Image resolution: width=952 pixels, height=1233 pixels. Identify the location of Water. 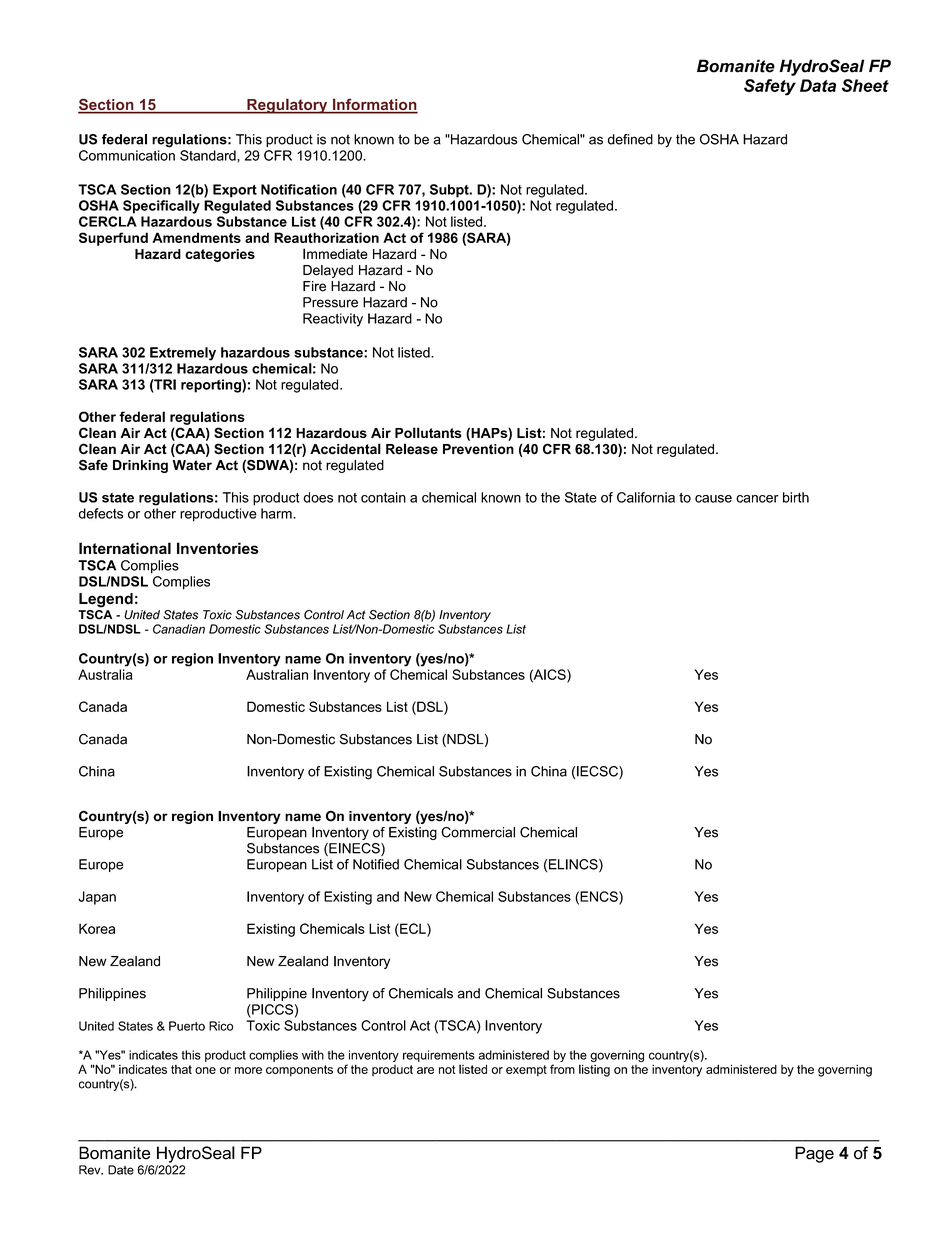
(192, 465).
